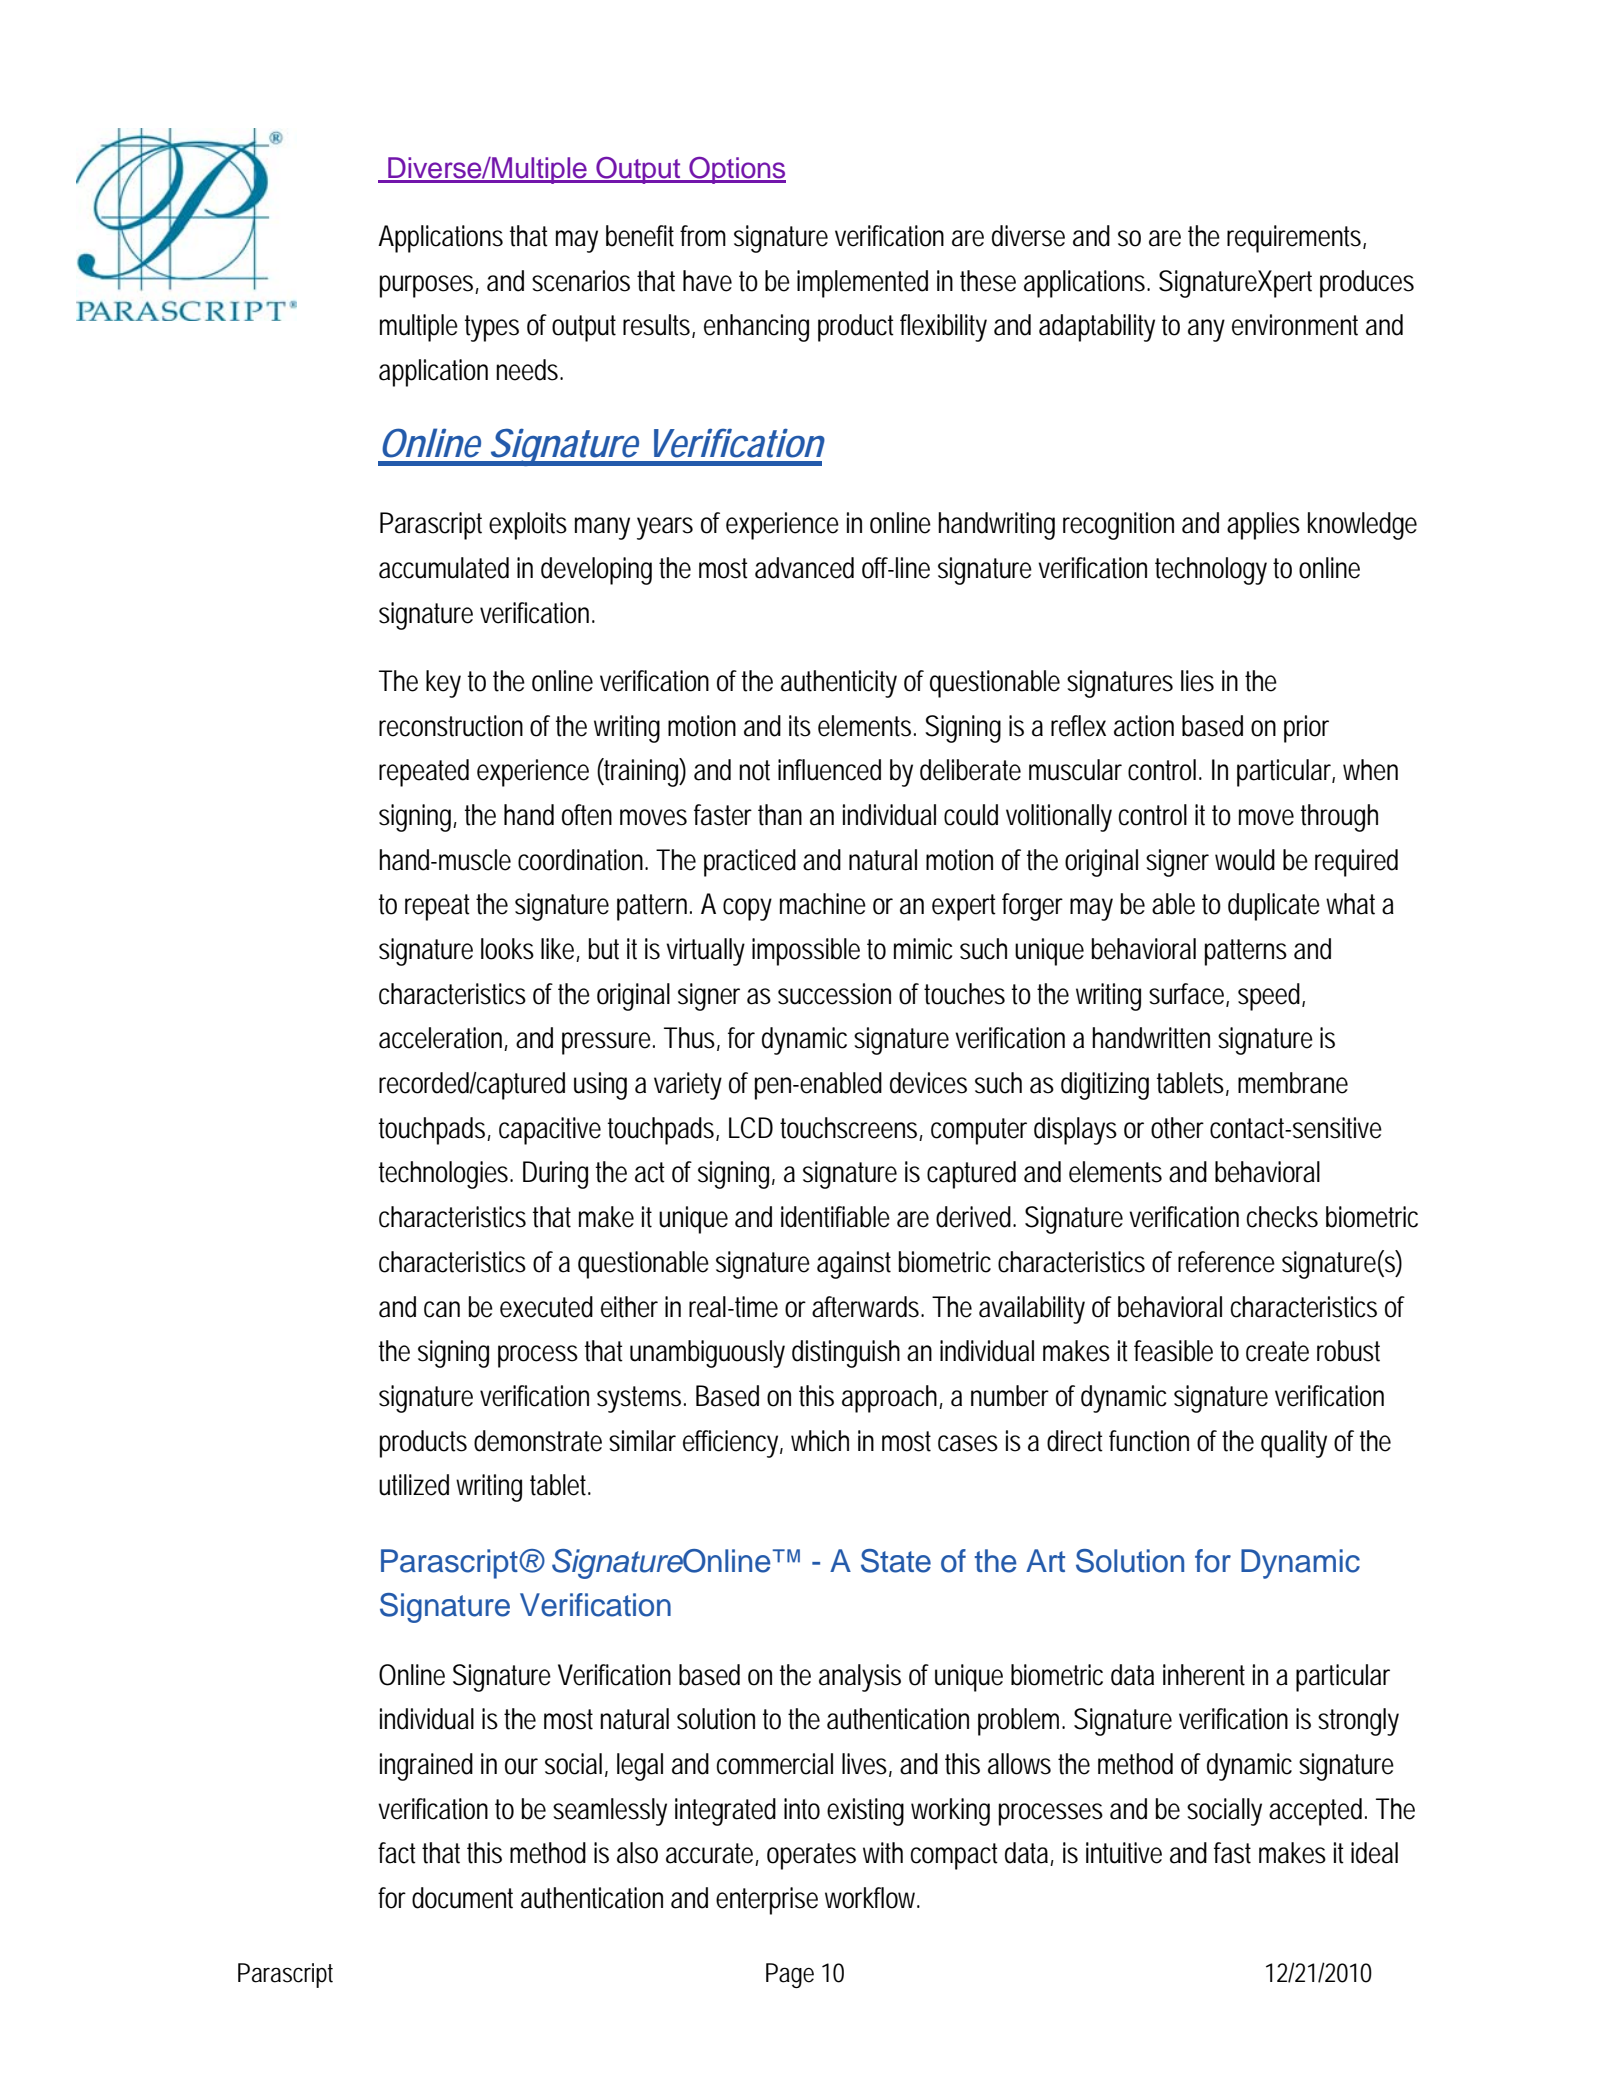  I want to click on distinguish, so click(846, 1354).
